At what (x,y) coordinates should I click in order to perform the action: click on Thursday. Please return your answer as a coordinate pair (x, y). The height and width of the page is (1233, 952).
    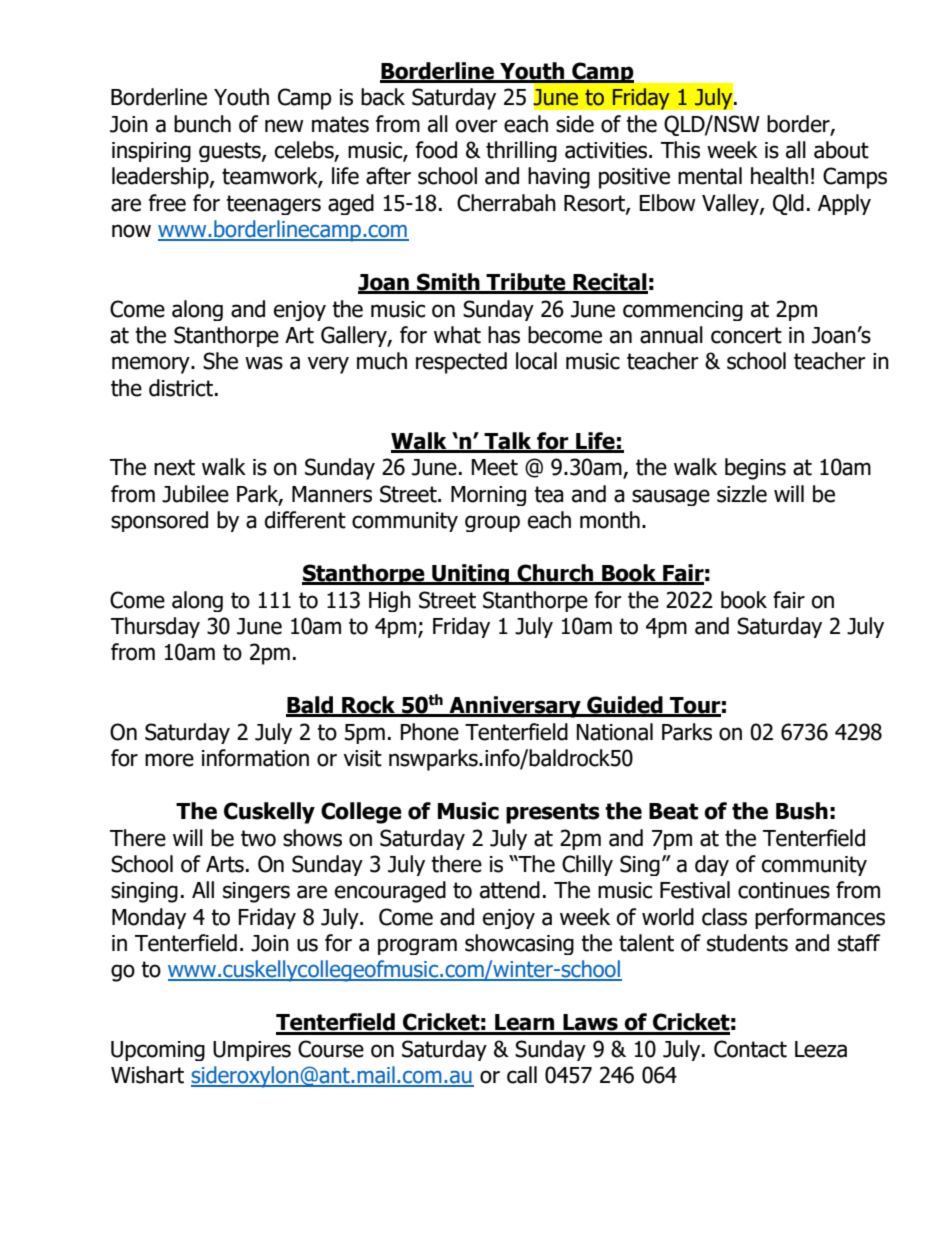
    Looking at the image, I should click on (155, 627).
